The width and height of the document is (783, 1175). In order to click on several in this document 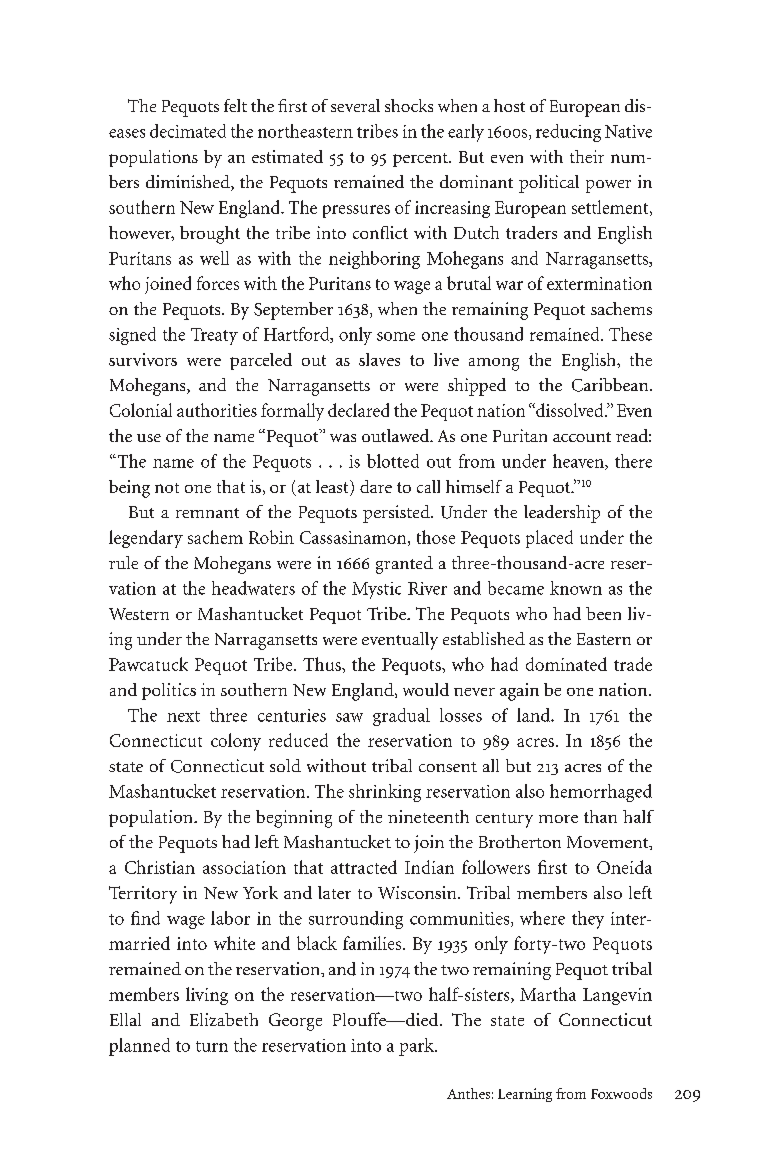, I will do `click(355, 105)`.
